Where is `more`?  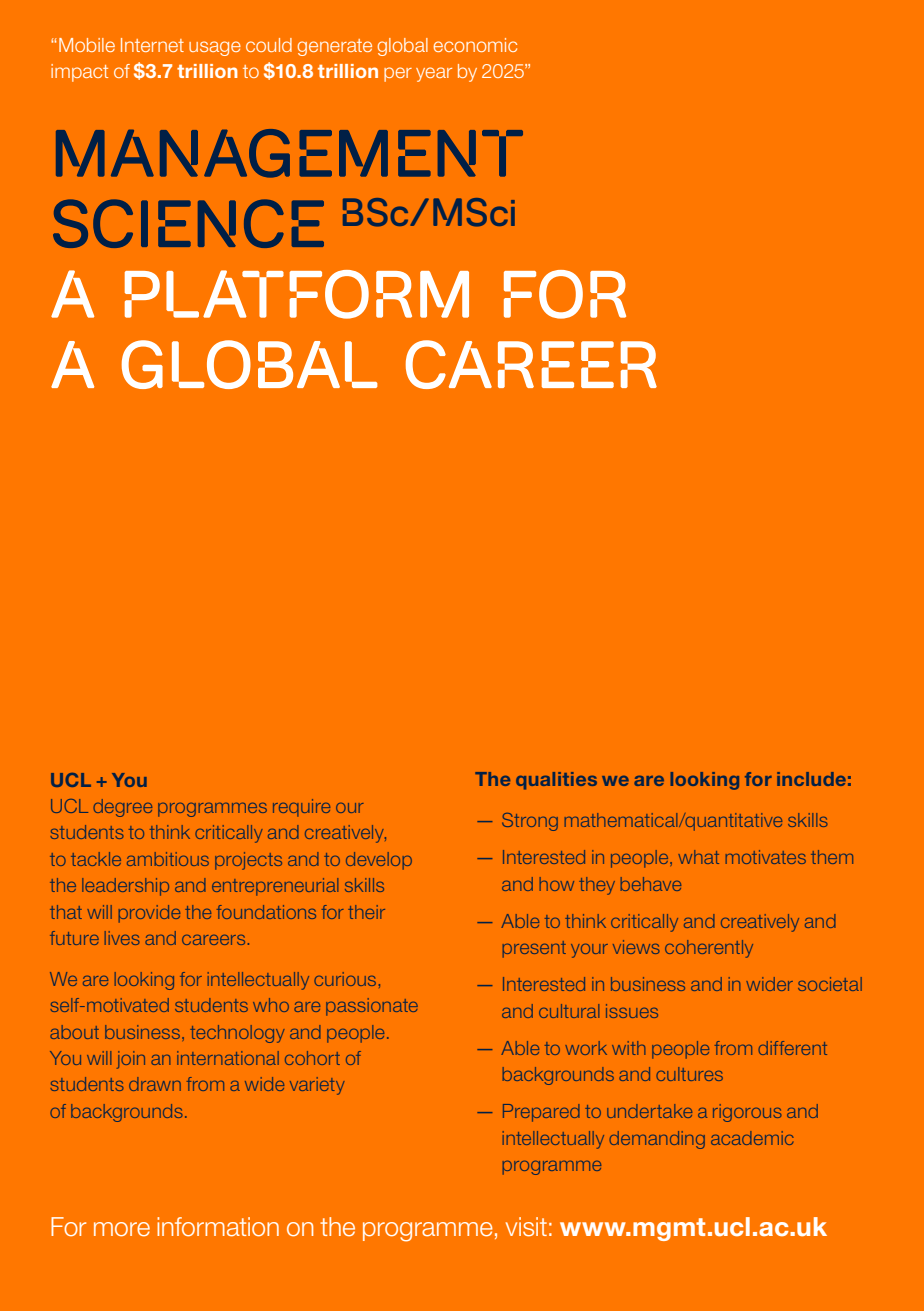
more is located at coordinates (122, 1229).
